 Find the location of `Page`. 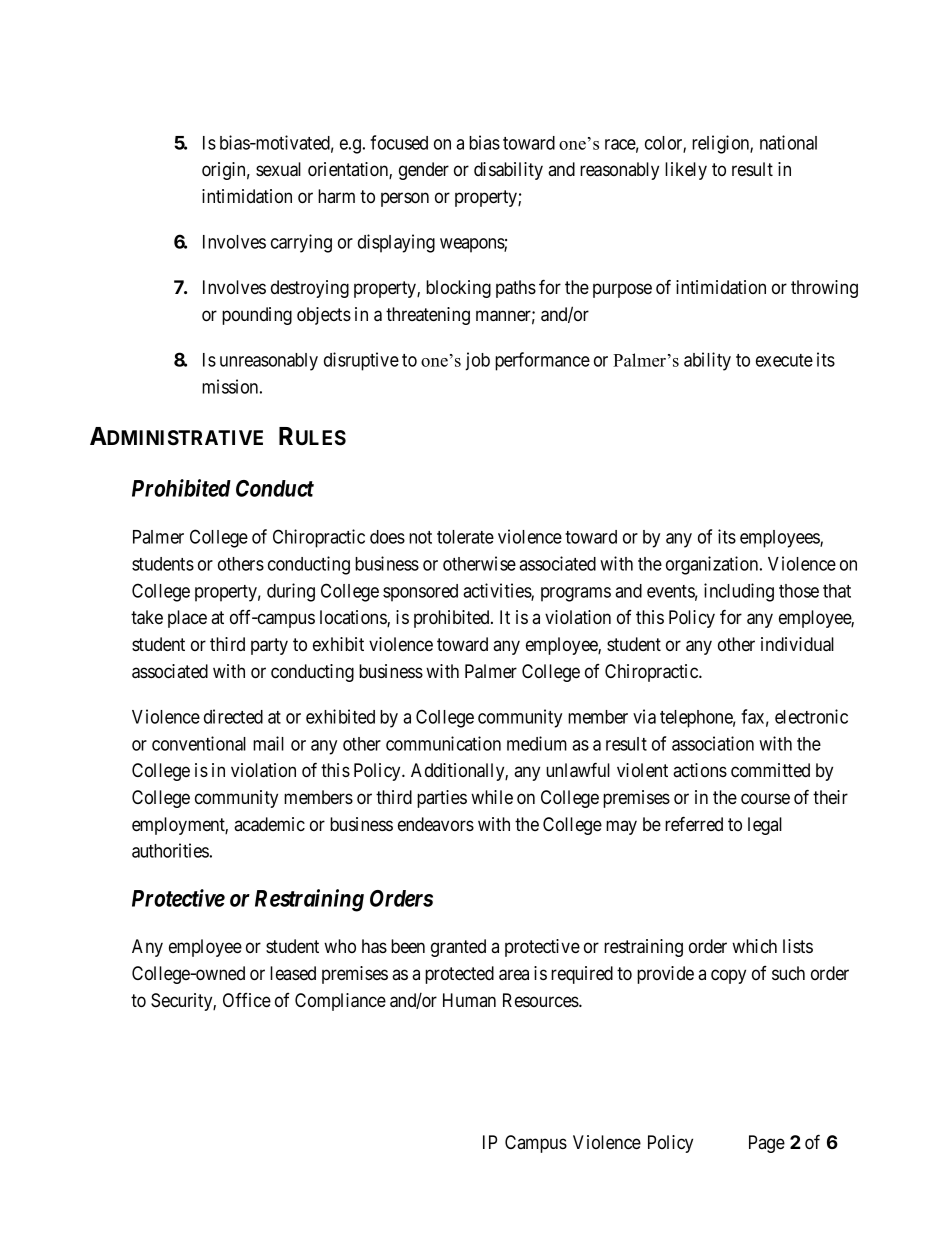

Page is located at coordinates (767, 1144).
